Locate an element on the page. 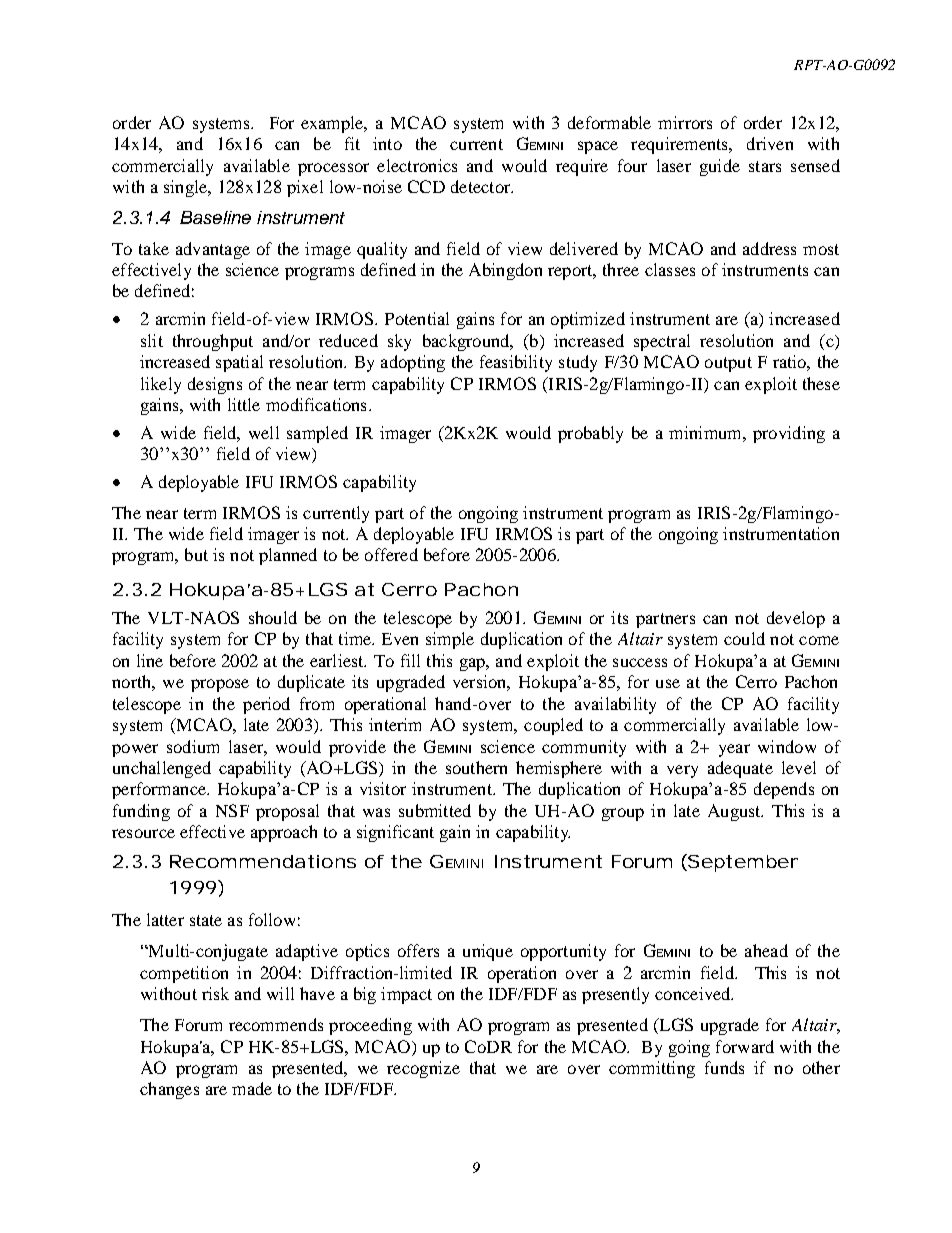 The image size is (952, 1233). funds is located at coordinates (724, 1067).
